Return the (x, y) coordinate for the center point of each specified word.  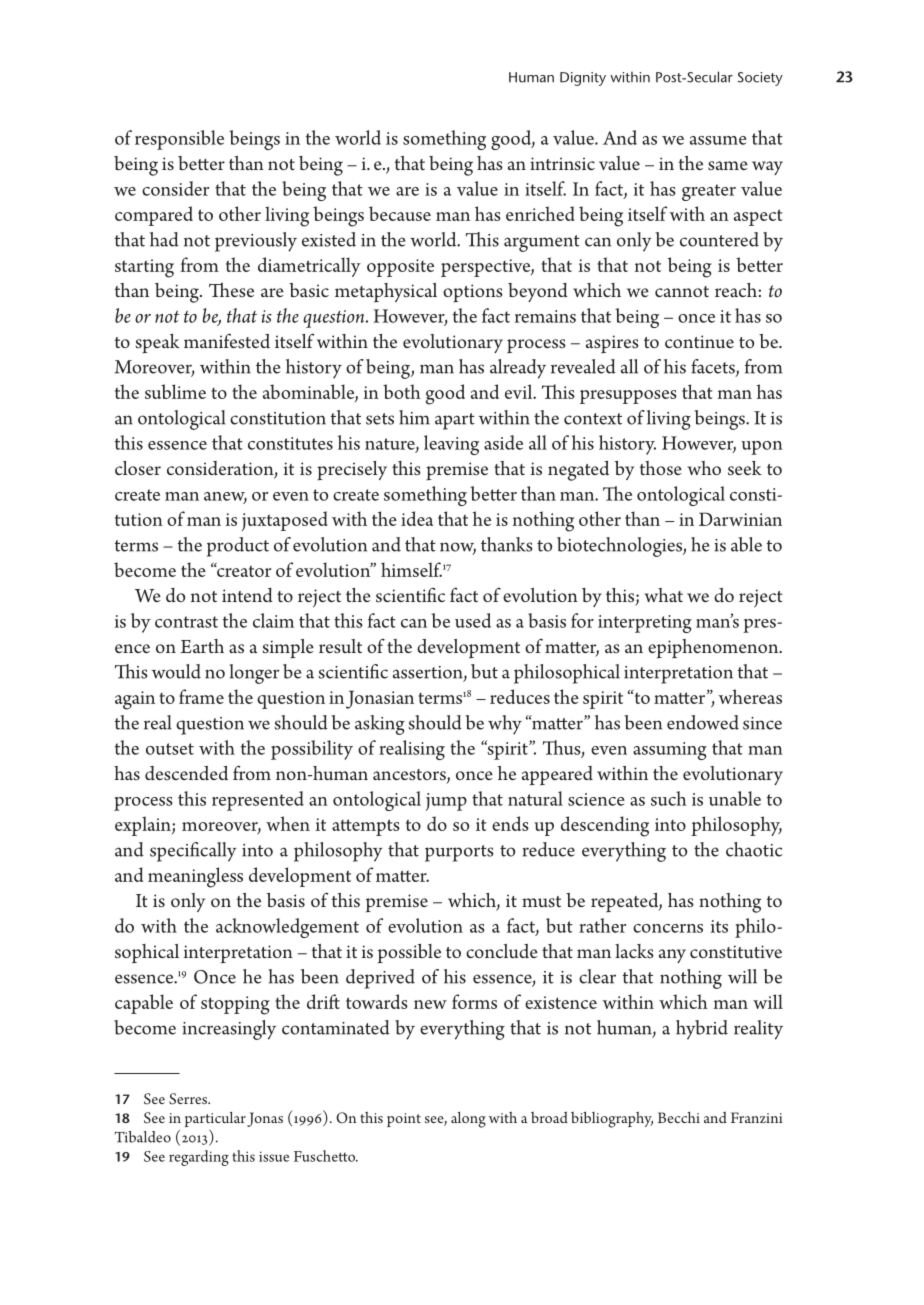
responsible (179, 140)
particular (215, 1121)
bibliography (612, 1119)
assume (718, 140)
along (468, 1120)
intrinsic (562, 163)
